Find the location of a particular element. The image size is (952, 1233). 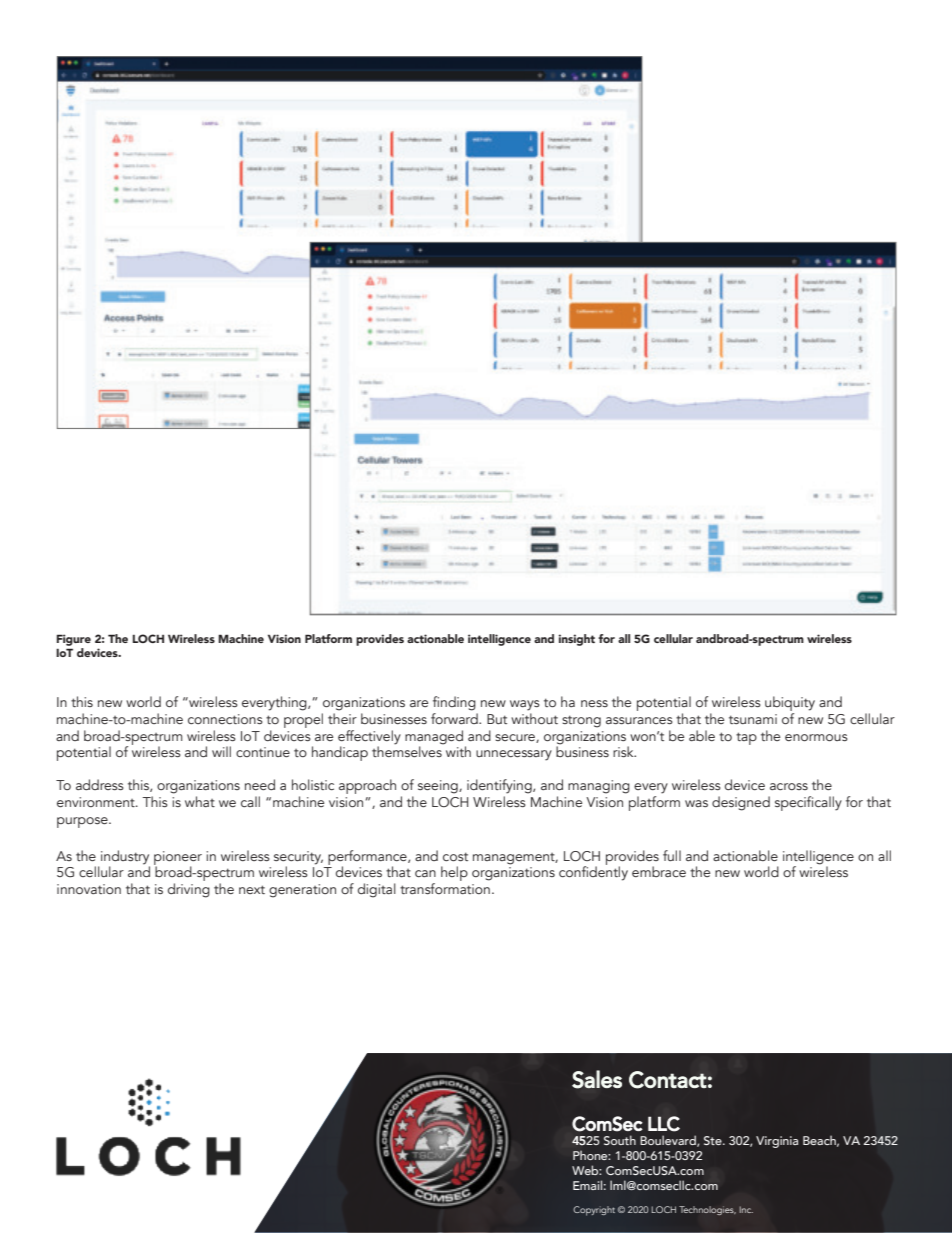

transformation is located at coordinates (445, 888).
